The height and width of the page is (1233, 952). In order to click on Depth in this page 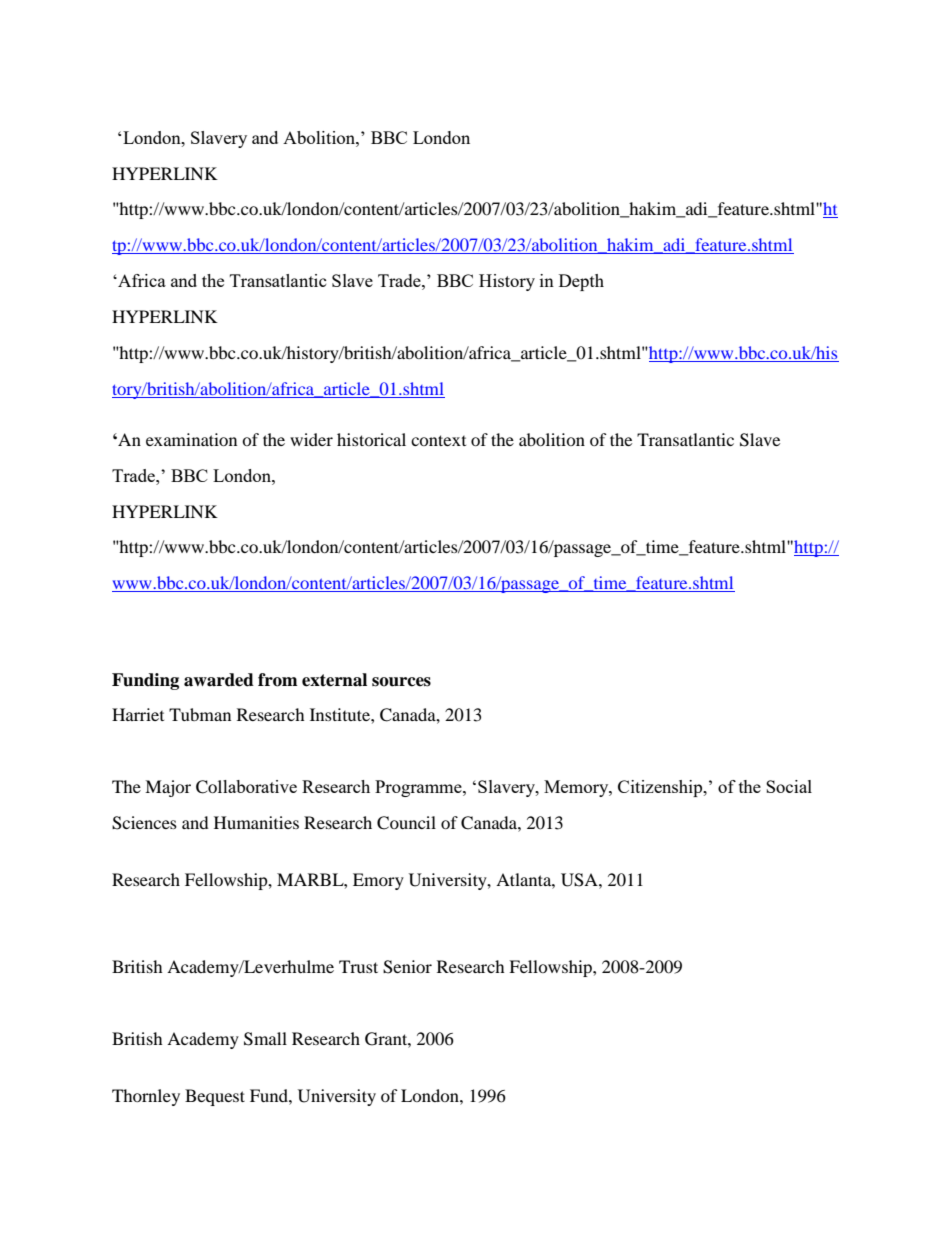, I will do `click(581, 282)`.
